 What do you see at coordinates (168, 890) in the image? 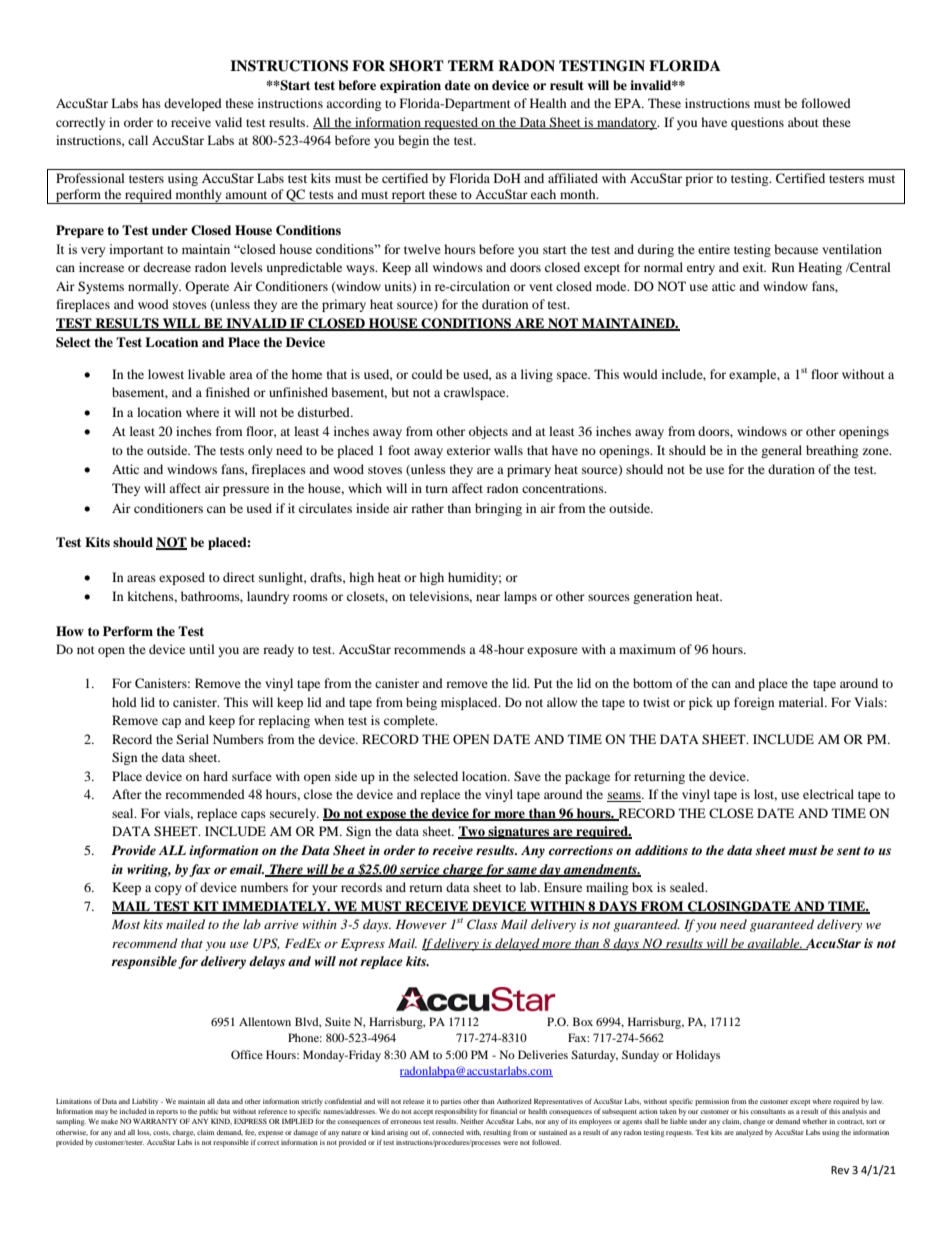
I see `copy` at bounding box center [168, 890].
